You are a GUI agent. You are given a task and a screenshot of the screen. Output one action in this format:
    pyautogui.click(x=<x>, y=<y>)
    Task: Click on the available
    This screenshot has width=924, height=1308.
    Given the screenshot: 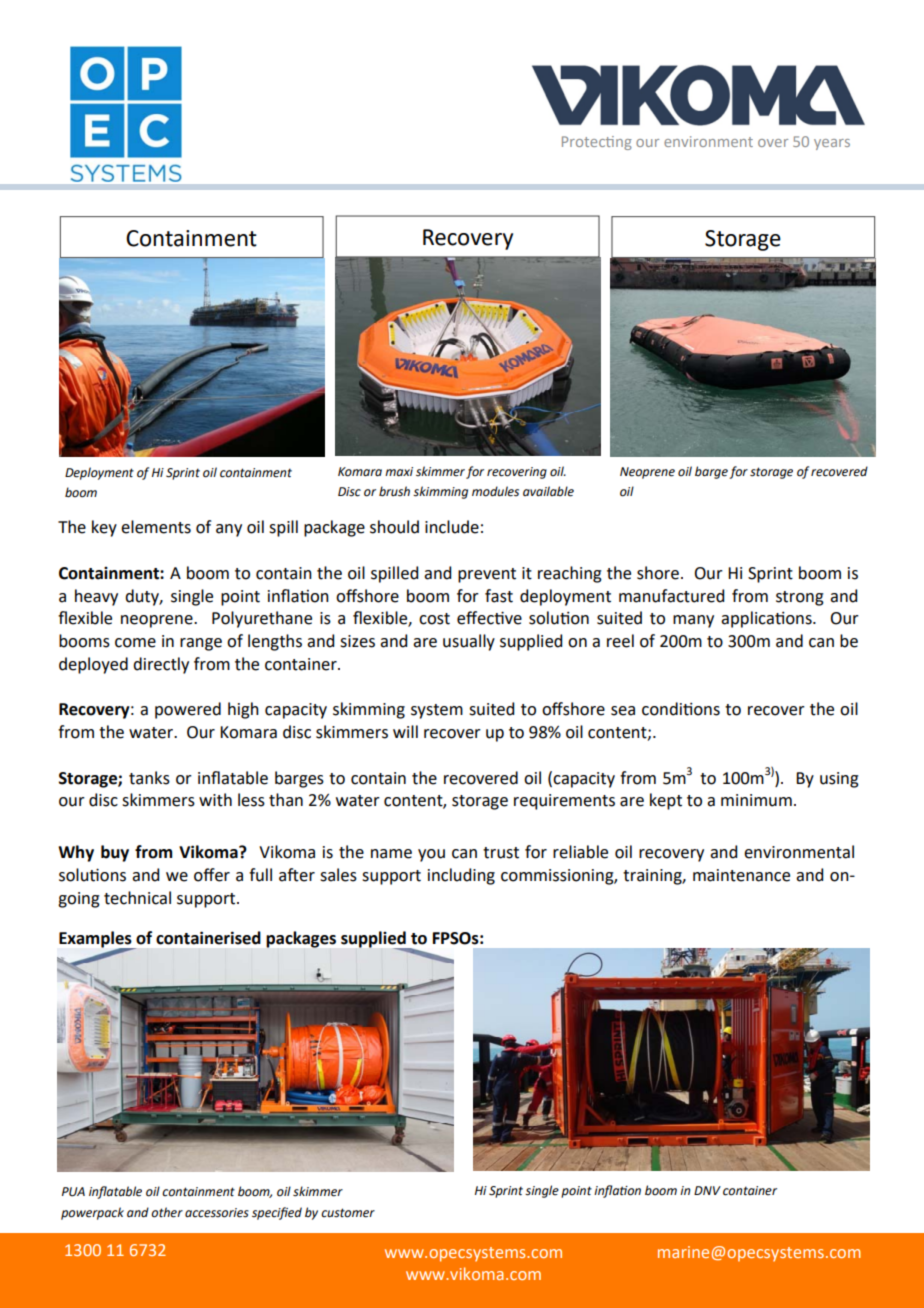 What is the action you would take?
    pyautogui.click(x=548, y=491)
